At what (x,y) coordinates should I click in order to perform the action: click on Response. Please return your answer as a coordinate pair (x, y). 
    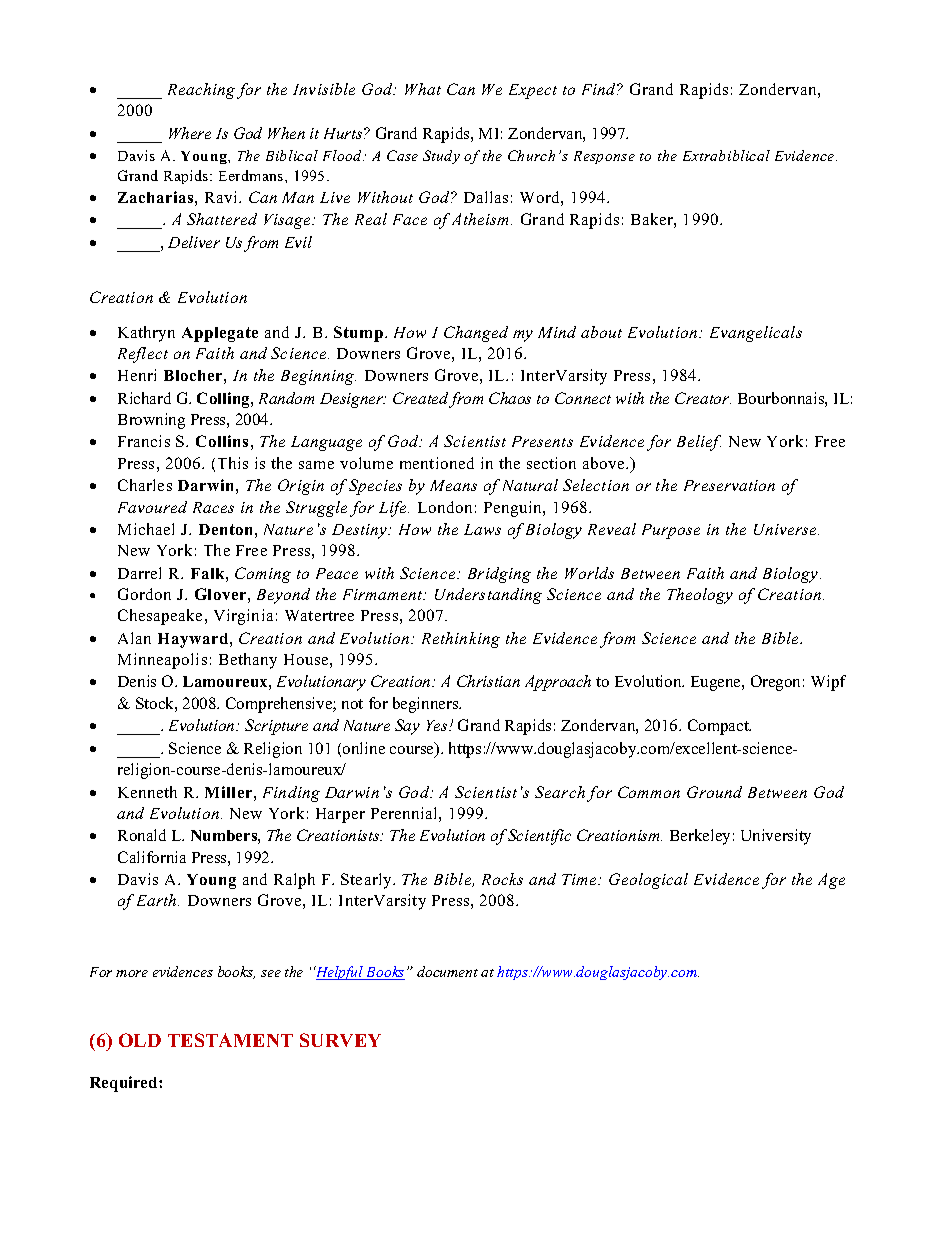
    Looking at the image, I should click on (604, 157).
